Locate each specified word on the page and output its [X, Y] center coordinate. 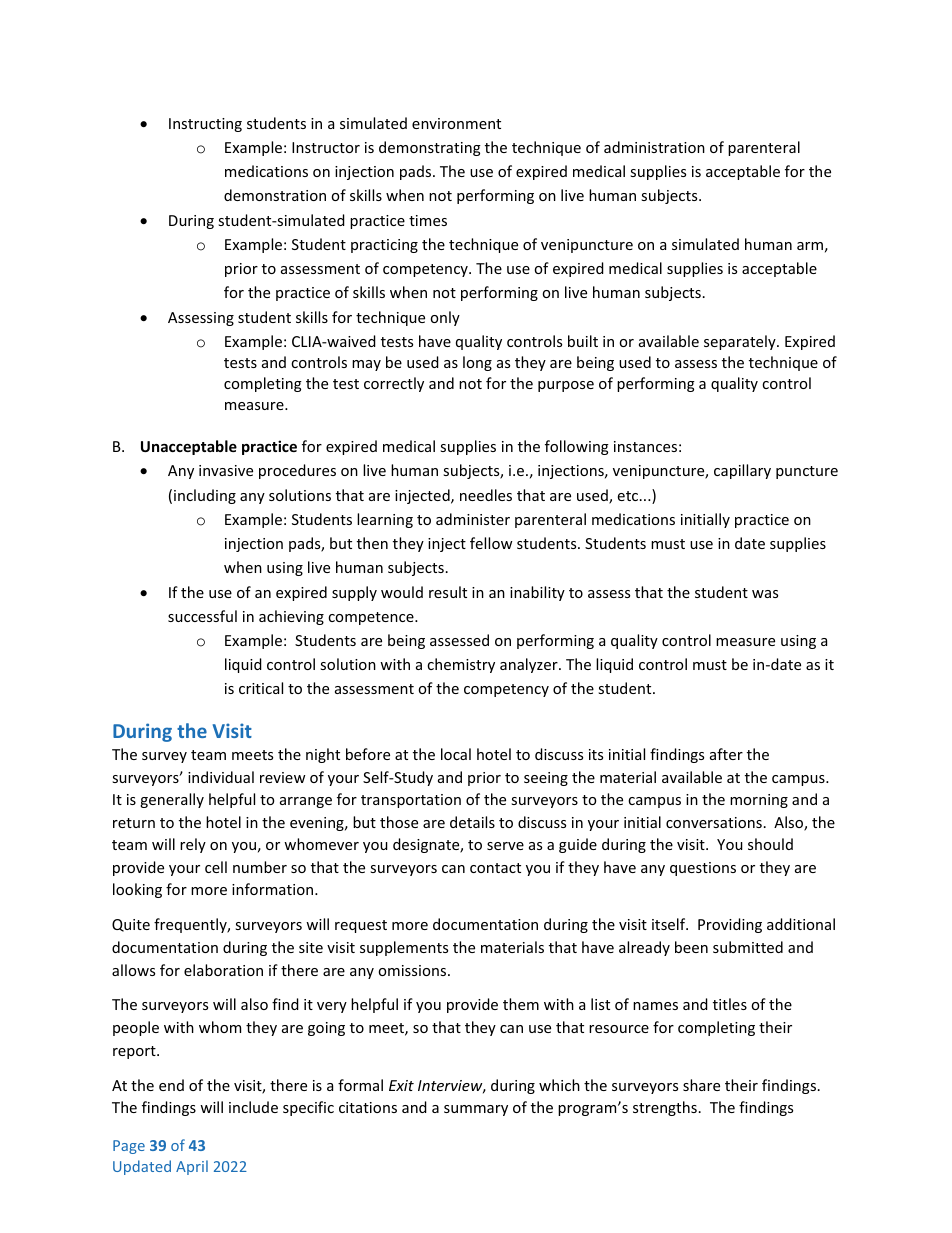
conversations [714, 822]
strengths [665, 1108]
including [205, 496]
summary [476, 1110]
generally [172, 800]
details [472, 822]
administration [654, 147]
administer [473, 519]
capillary [742, 471]
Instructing [205, 125]
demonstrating [430, 148]
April [192, 1167]
